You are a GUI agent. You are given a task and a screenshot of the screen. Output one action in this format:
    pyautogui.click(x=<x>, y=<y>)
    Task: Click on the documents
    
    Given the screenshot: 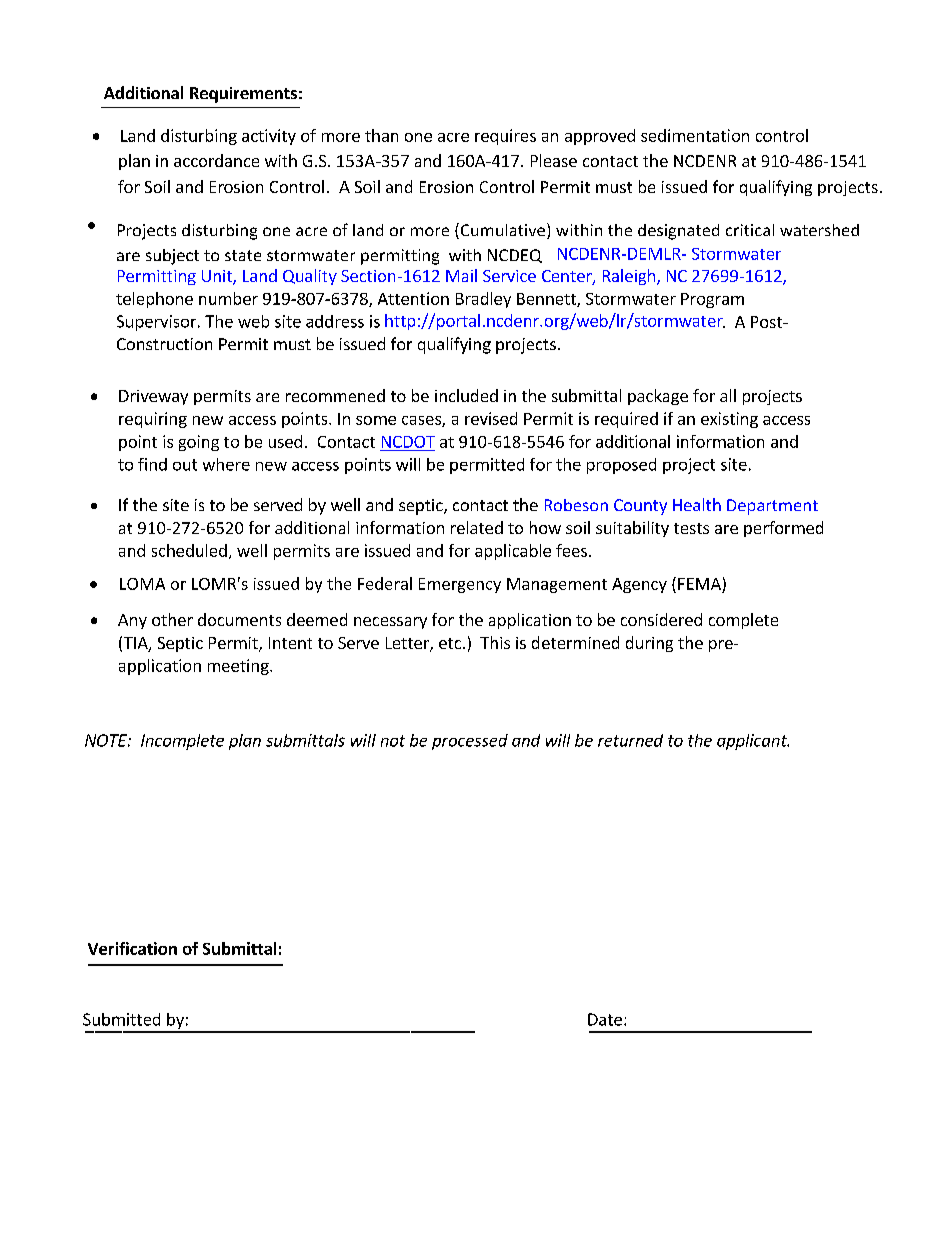 What is the action you would take?
    pyautogui.click(x=239, y=619)
